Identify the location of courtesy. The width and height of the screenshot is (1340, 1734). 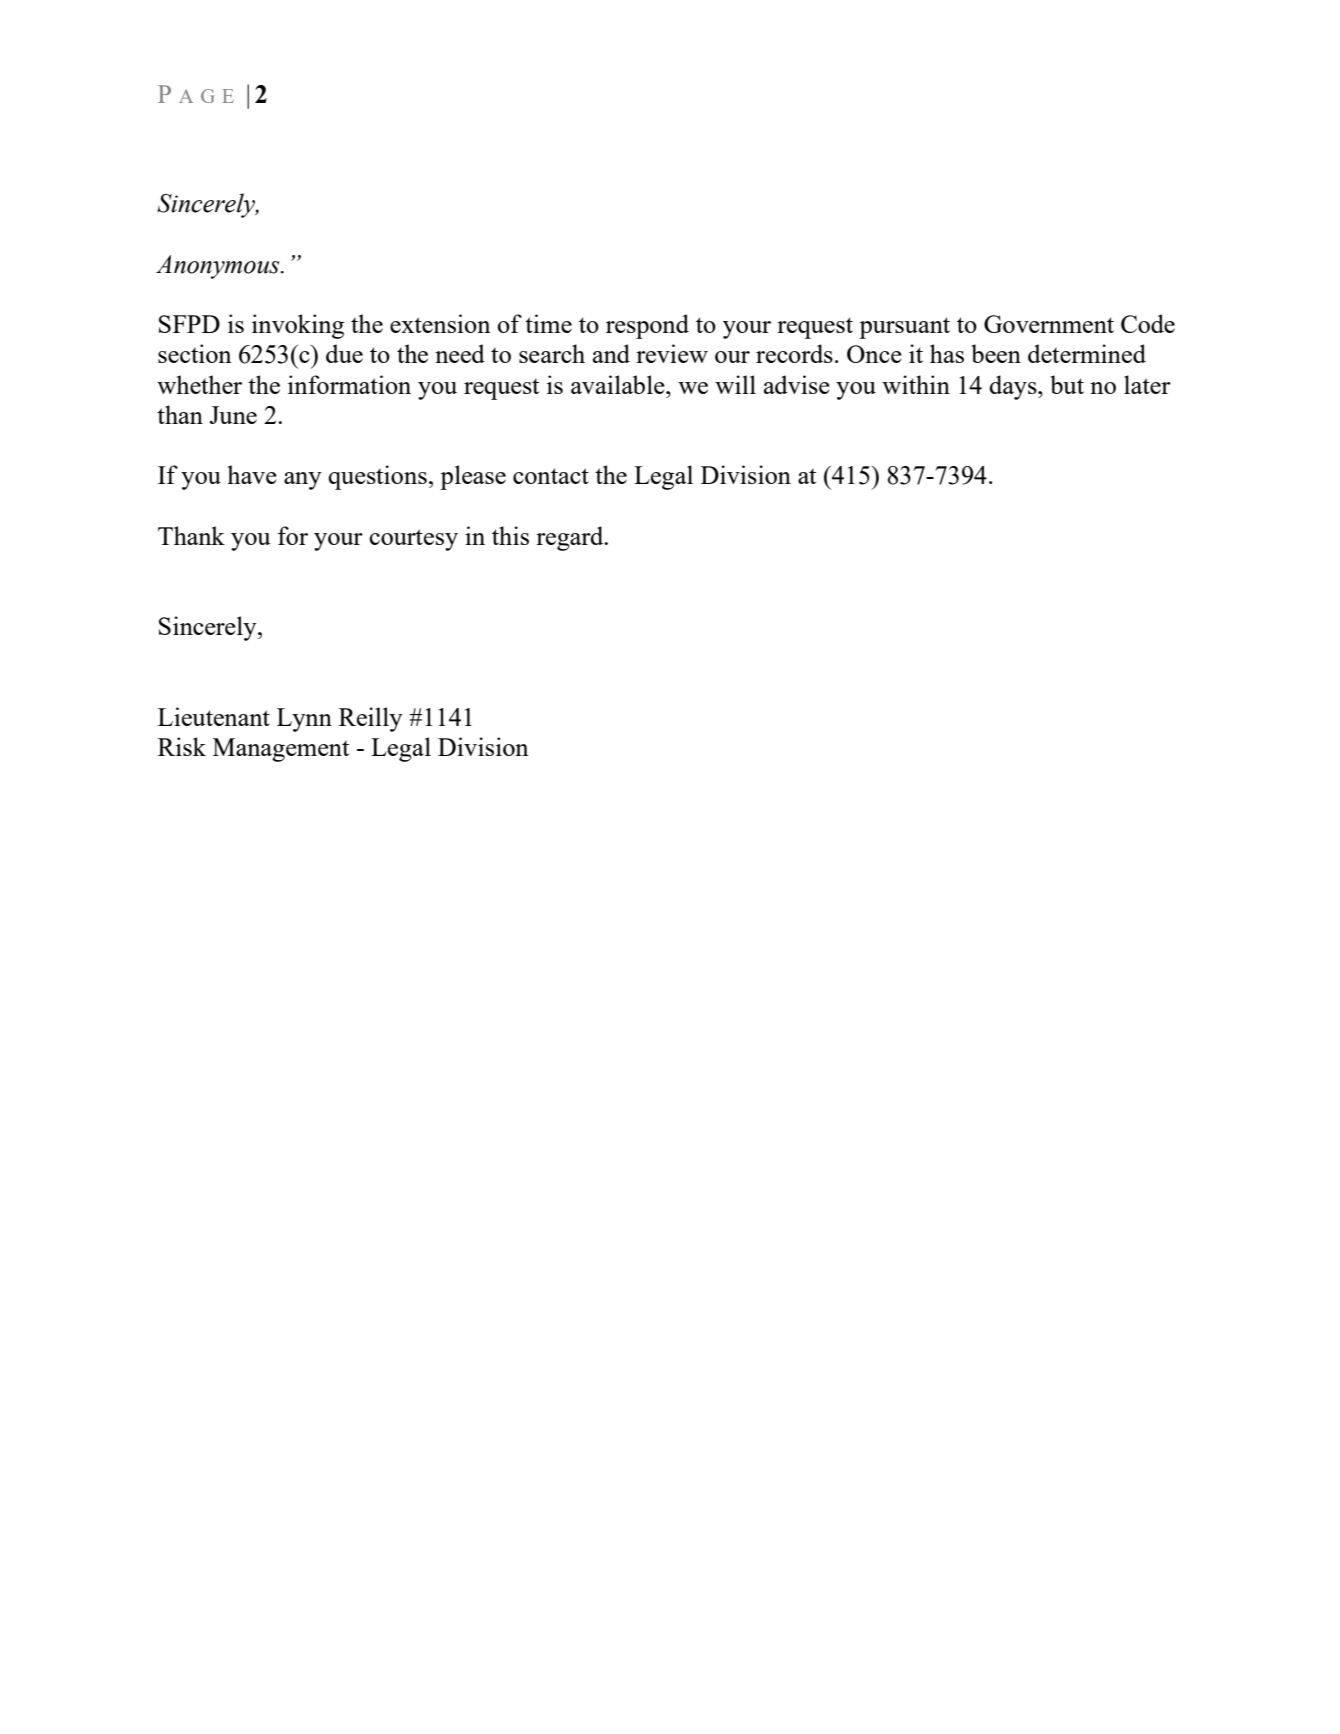
(413, 540).
